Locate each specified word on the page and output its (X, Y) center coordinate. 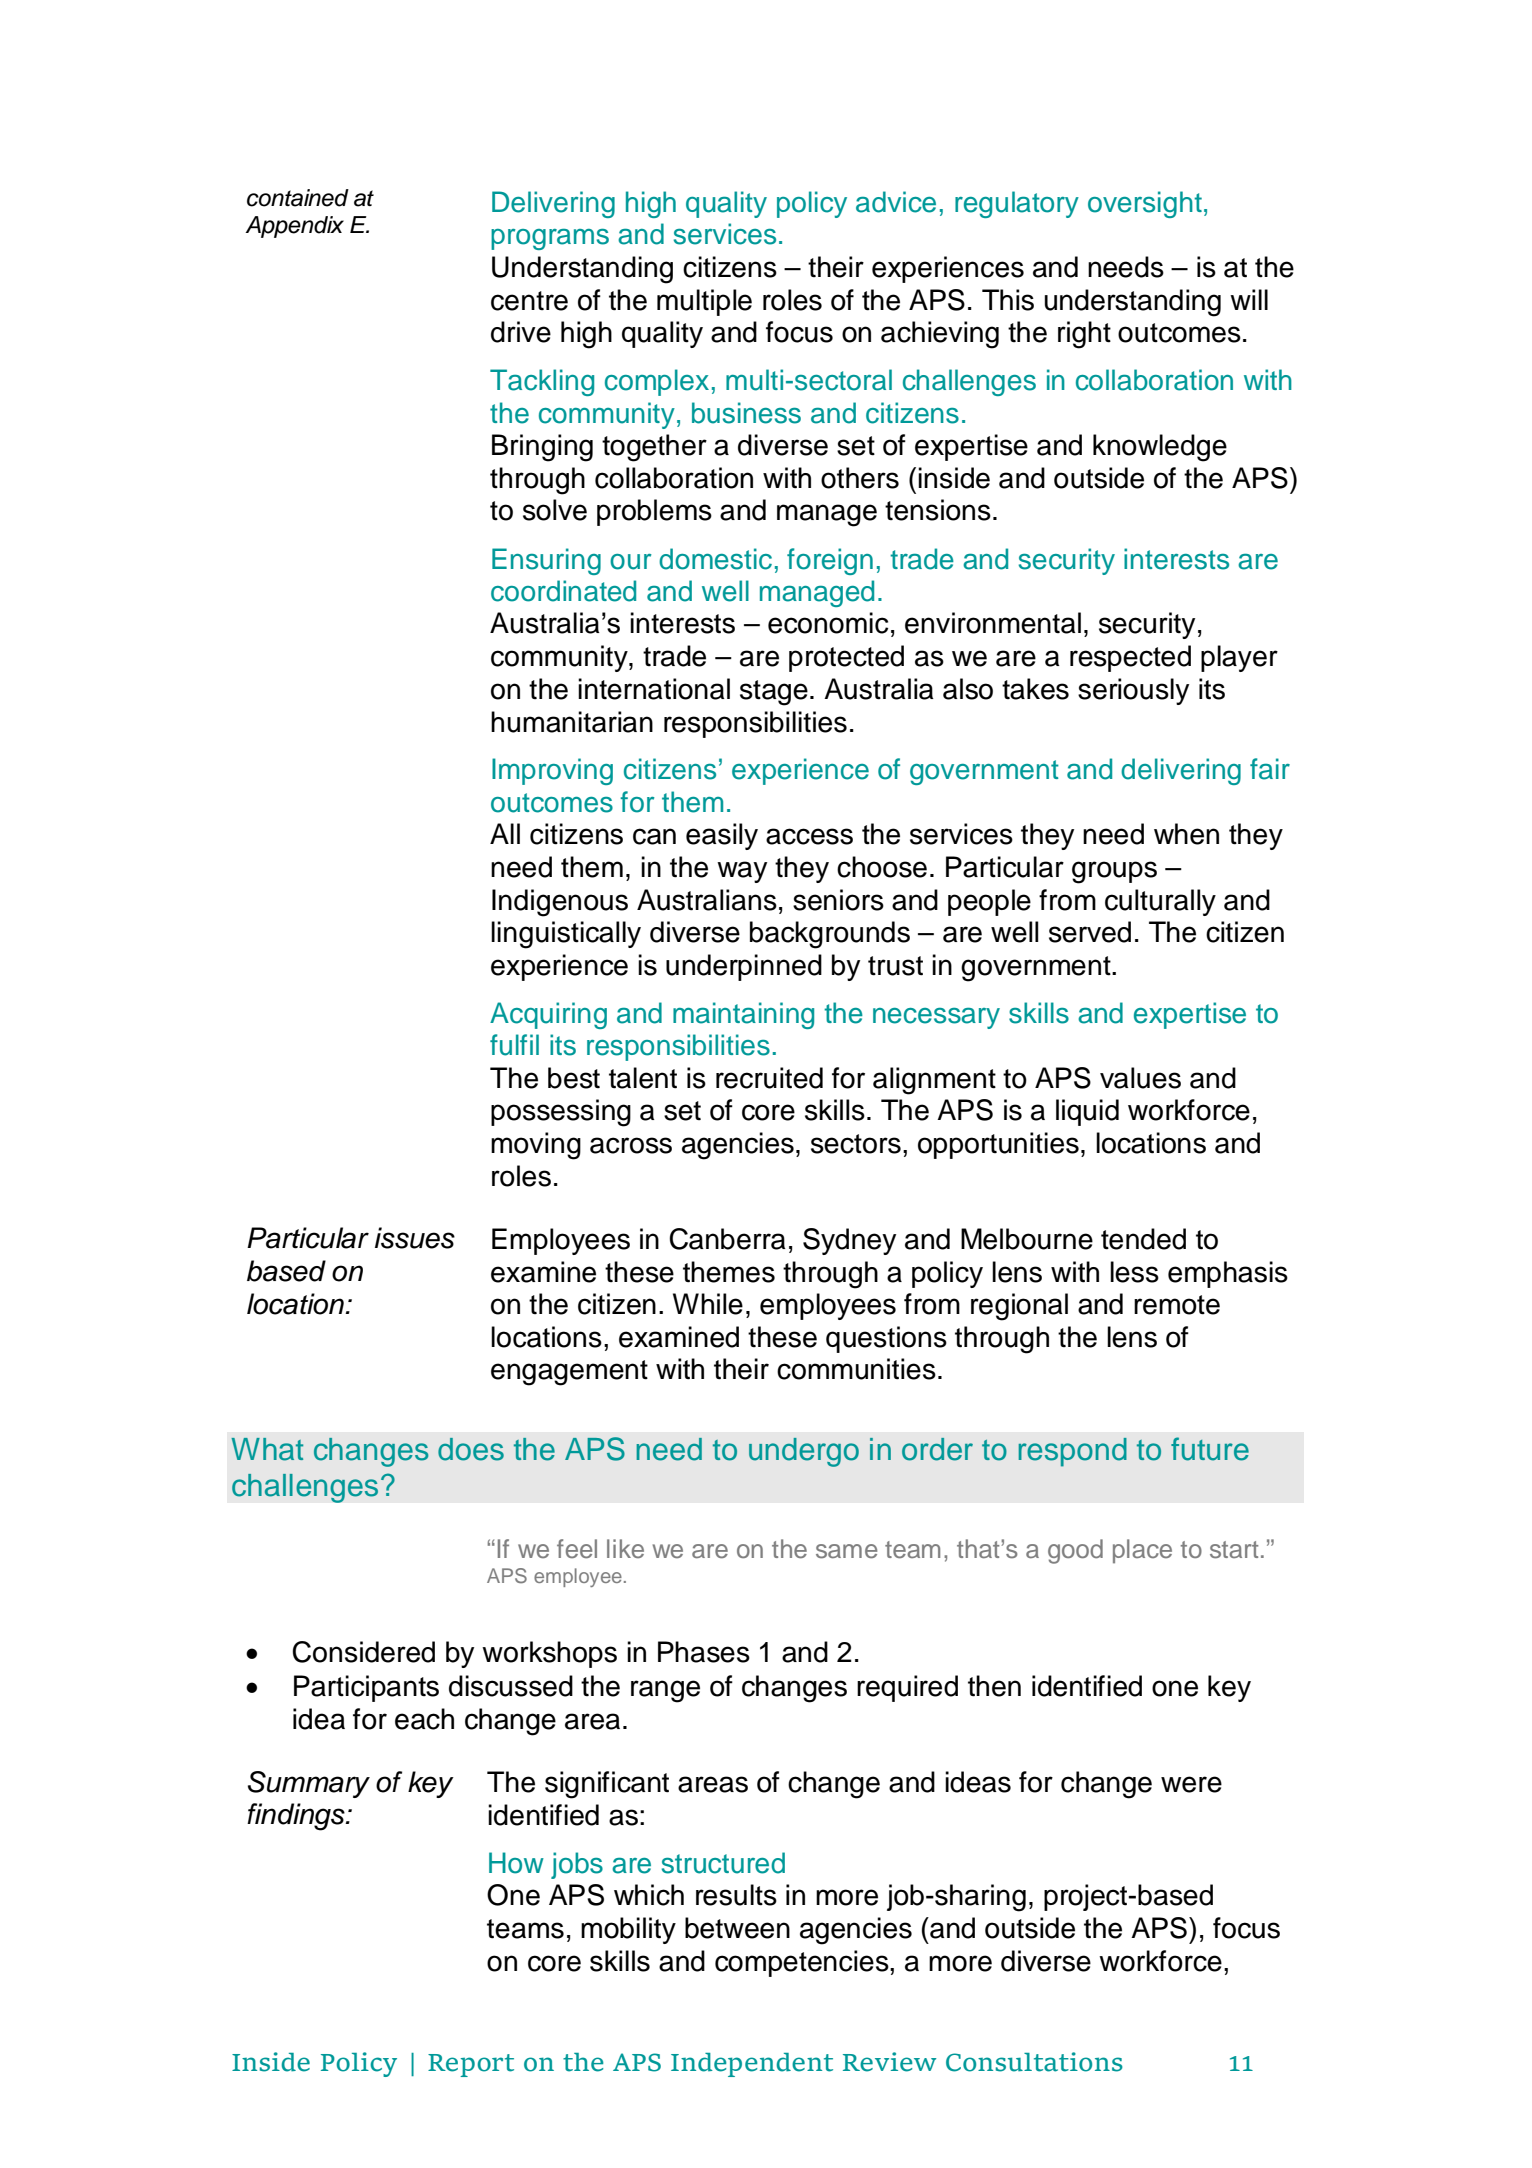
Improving (552, 771)
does (471, 1449)
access (809, 836)
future (1210, 1449)
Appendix (294, 227)
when (1186, 834)
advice (896, 202)
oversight (1145, 204)
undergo (804, 1452)
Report (471, 2065)
